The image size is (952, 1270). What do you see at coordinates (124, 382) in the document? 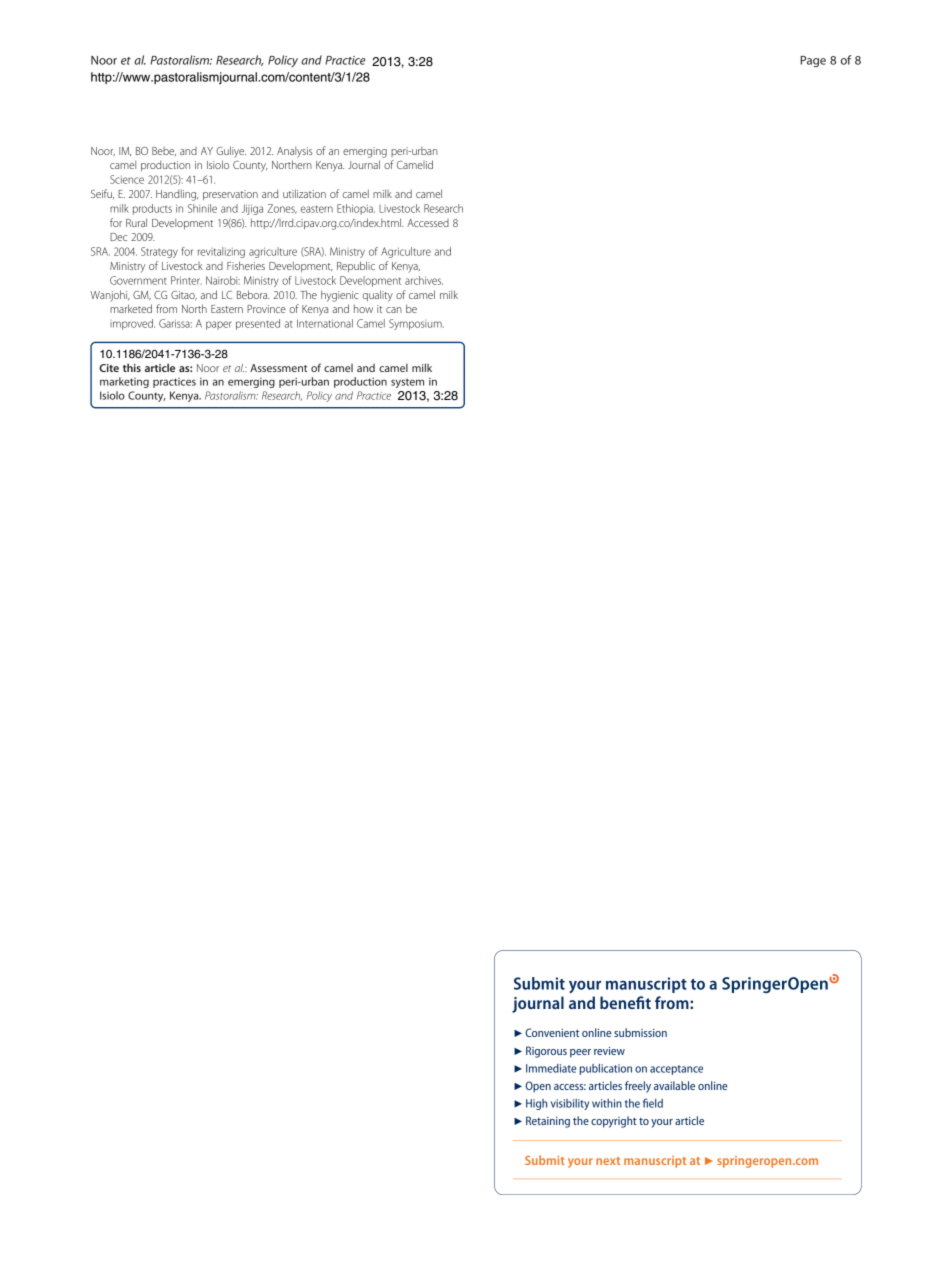
I see `marketing` at bounding box center [124, 382].
